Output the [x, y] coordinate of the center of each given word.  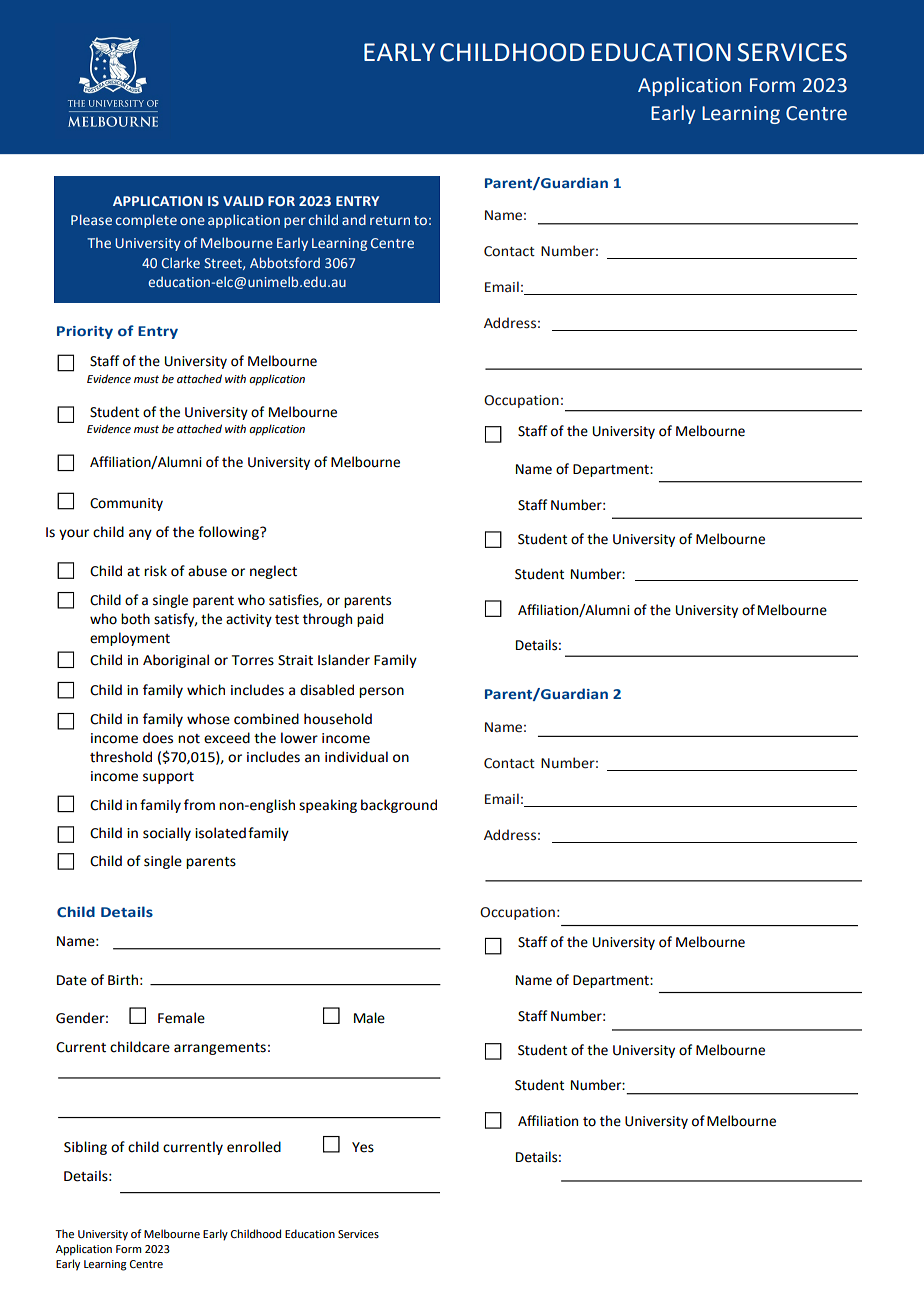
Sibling [85, 1148]
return [390, 220]
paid [370, 620]
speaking [328, 806]
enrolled [254, 1147]
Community [126, 504]
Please [91, 219]
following [229, 533]
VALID [243, 201]
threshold [121, 757]
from [199, 805]
